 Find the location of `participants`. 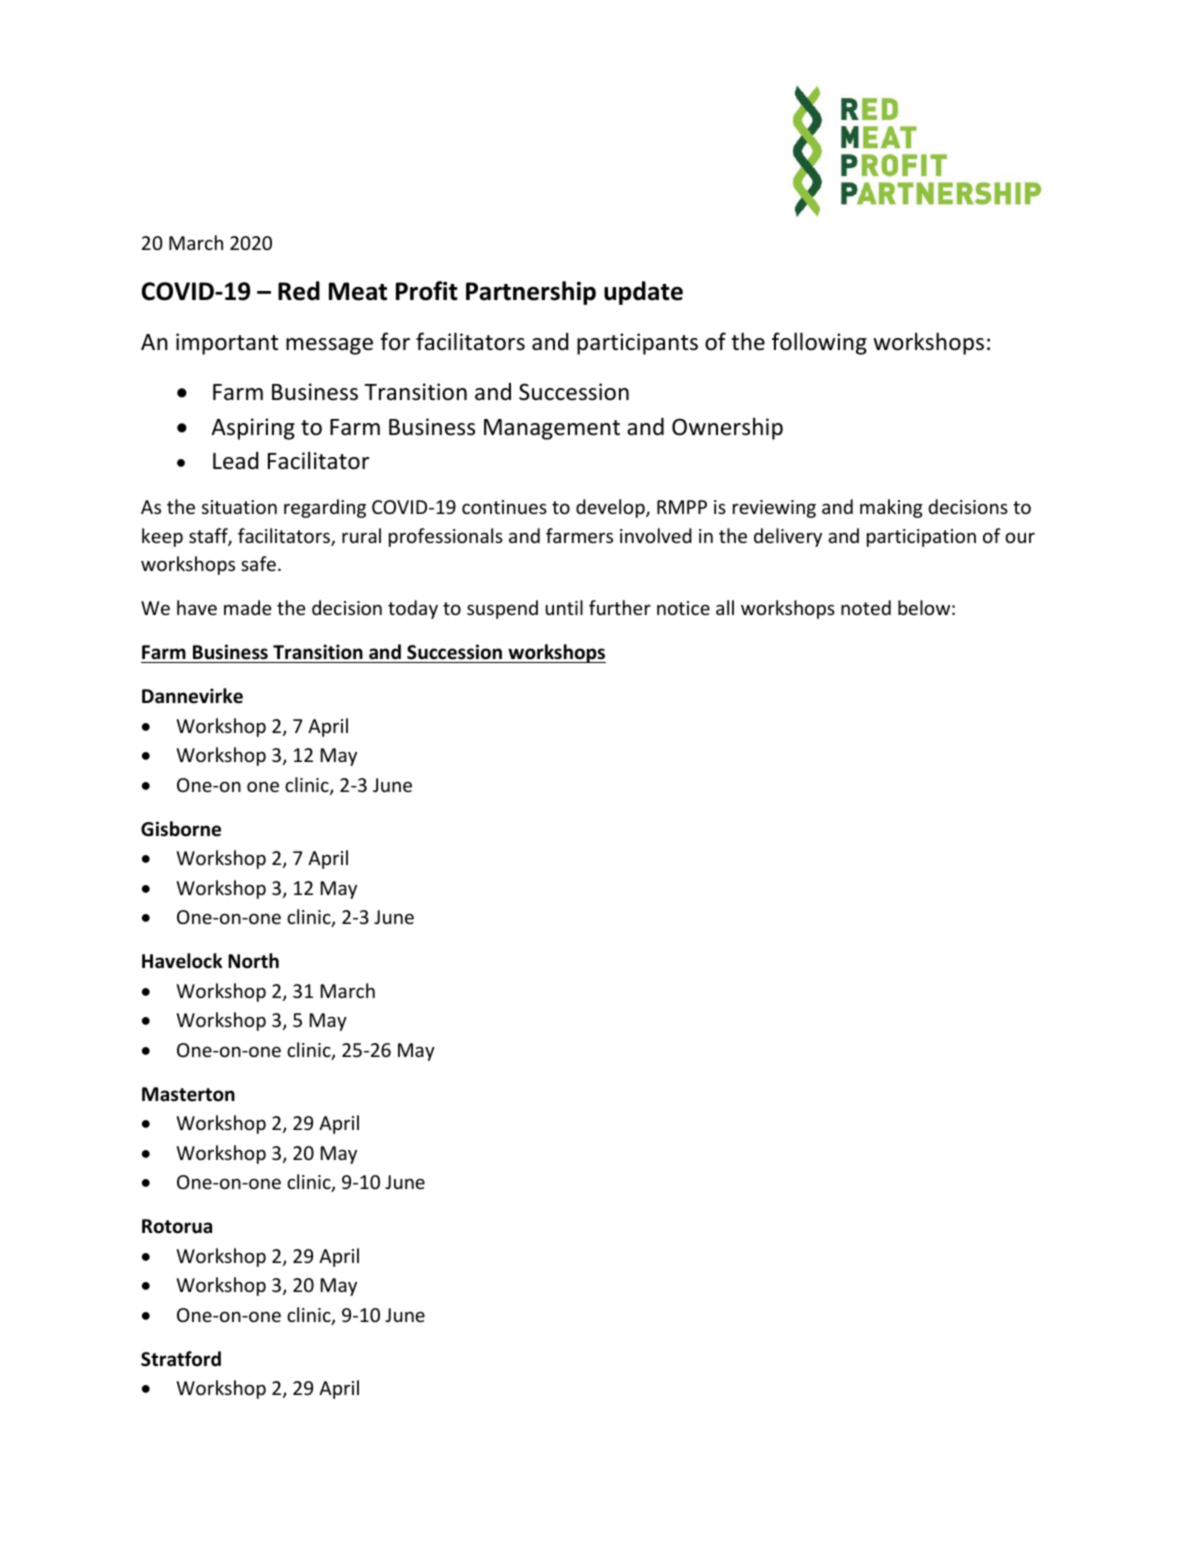

participants is located at coordinates (637, 344).
